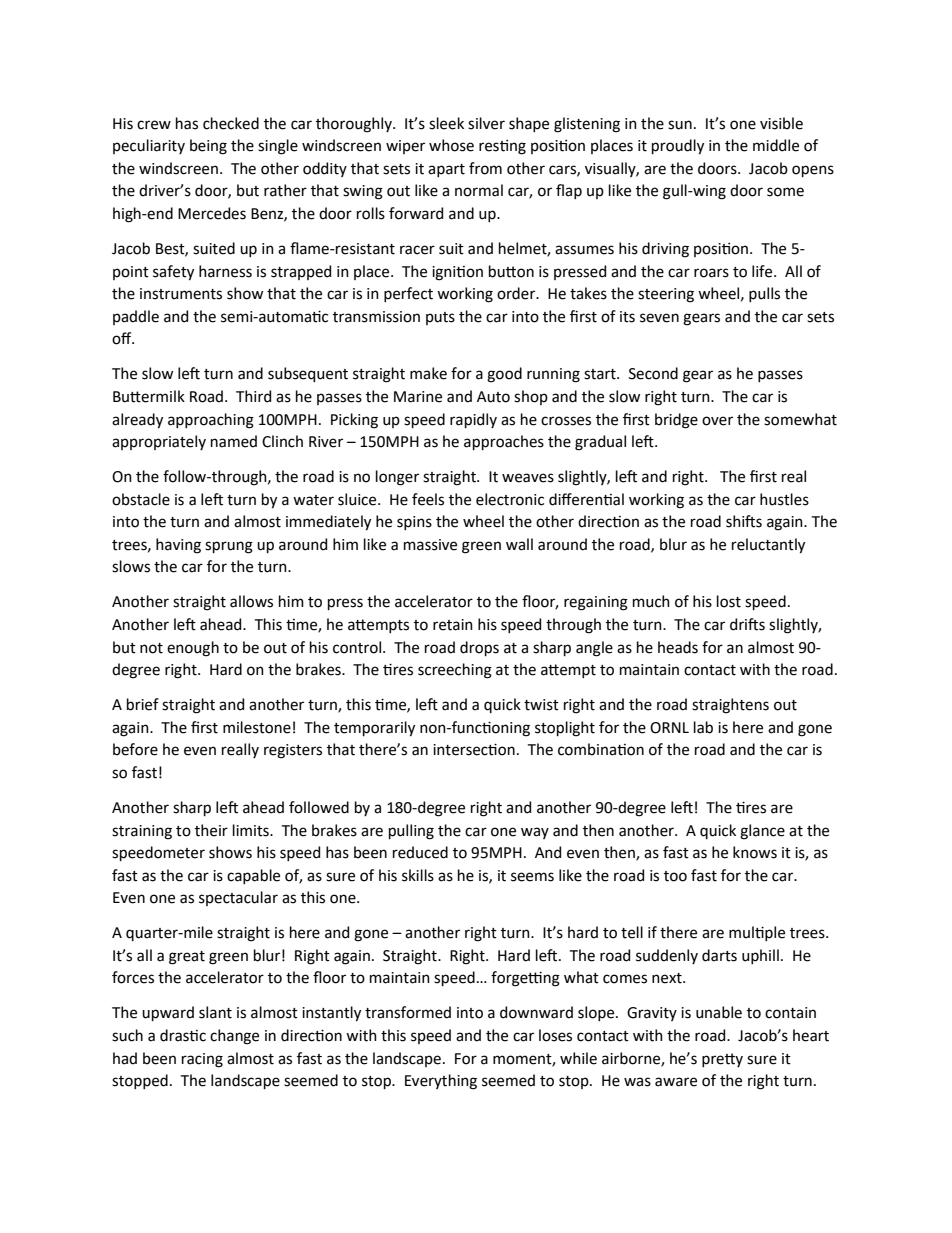 The height and width of the screenshot is (1233, 952). Describe the element at coordinates (453, 625) in the screenshot. I see `retain` at that location.
